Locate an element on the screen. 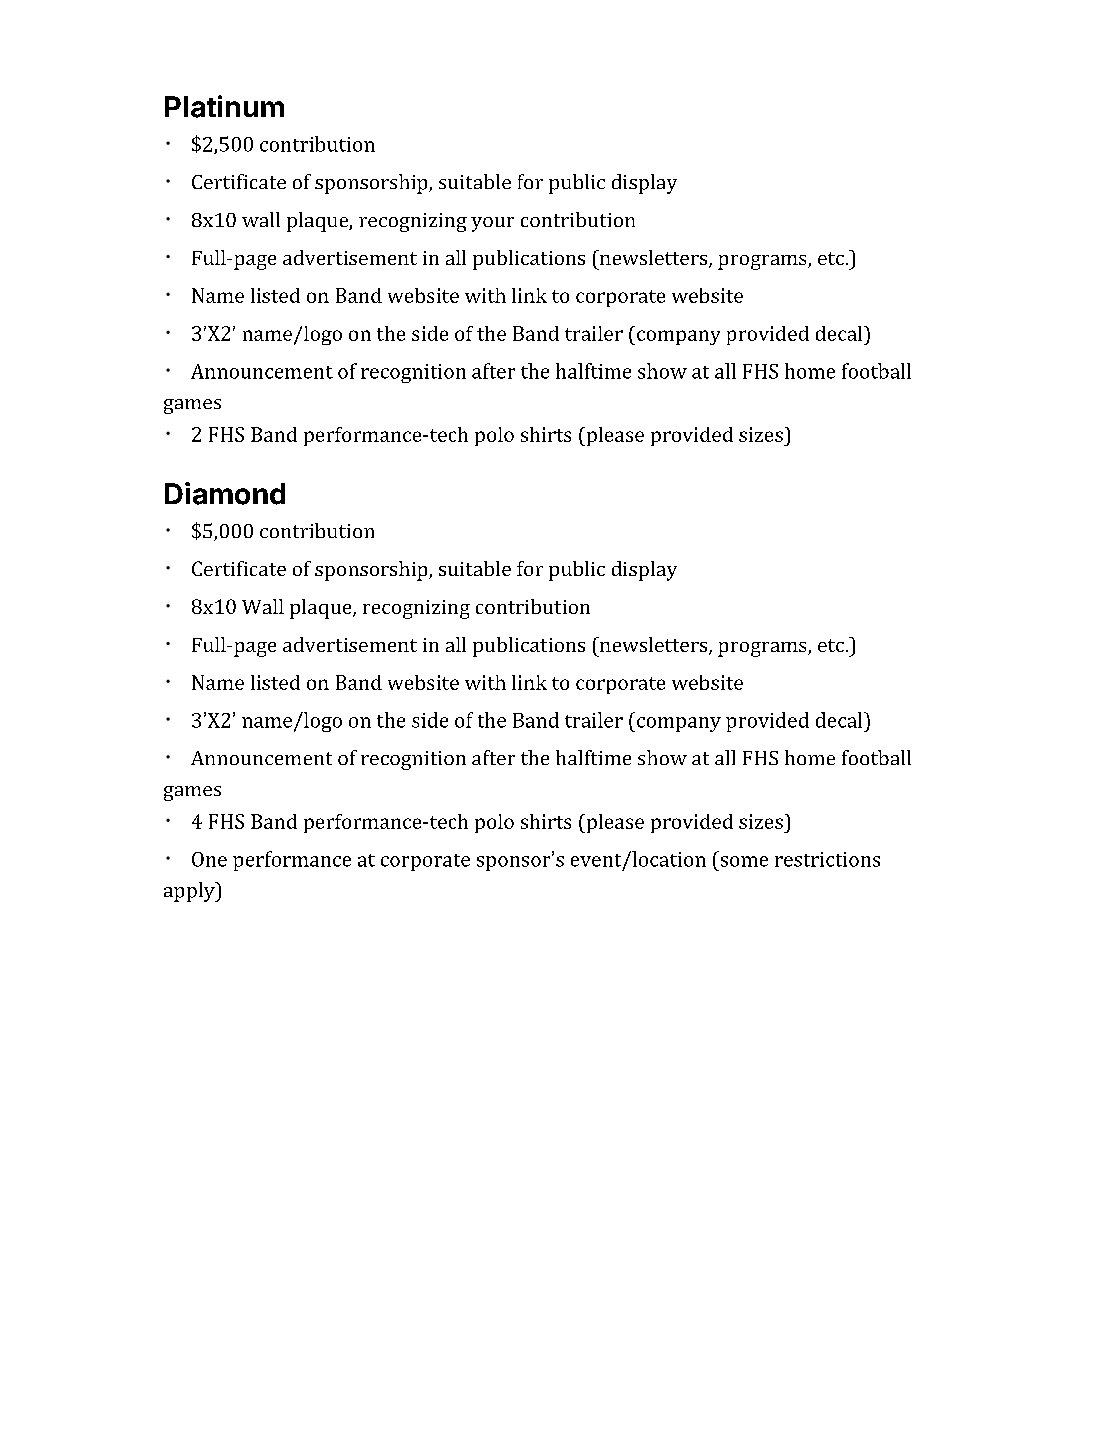 This screenshot has width=1108, height=1433. One is located at coordinates (209, 859).
